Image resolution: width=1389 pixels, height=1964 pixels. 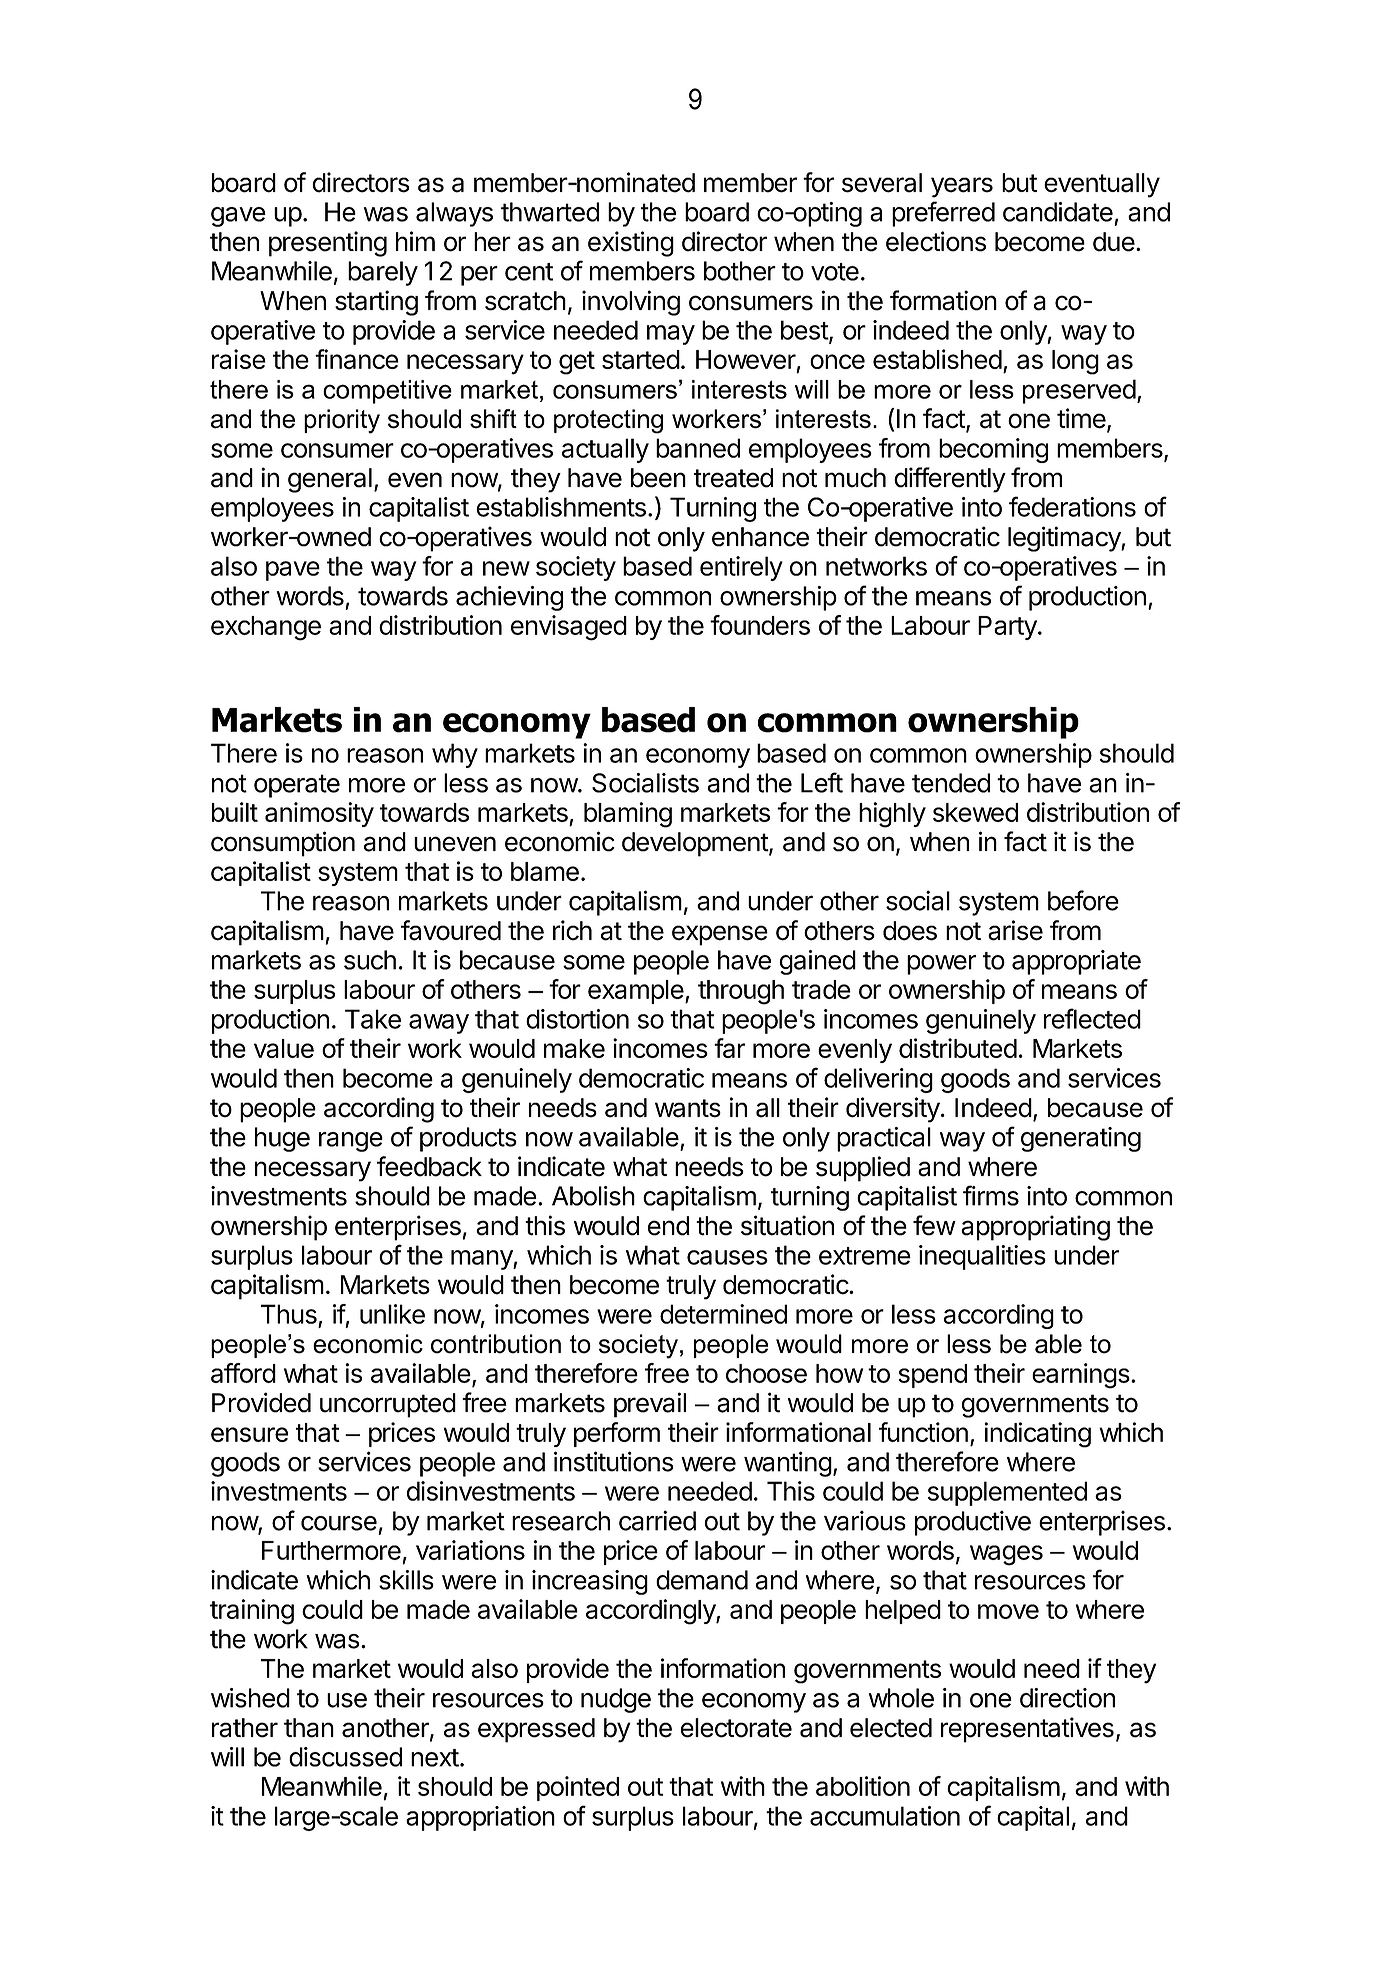 I want to click on tended, so click(x=951, y=783).
